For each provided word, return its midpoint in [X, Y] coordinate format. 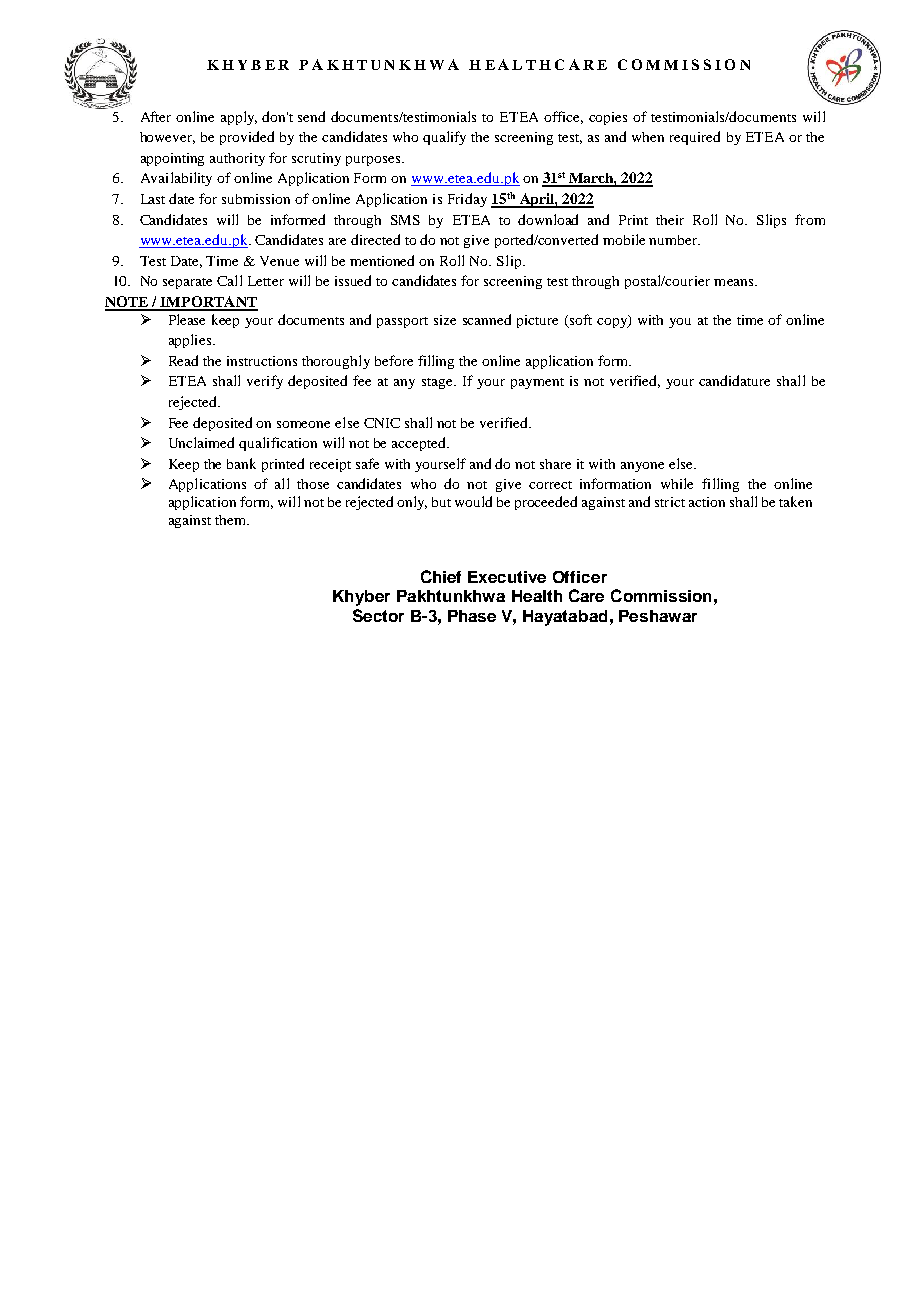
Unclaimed [201, 442]
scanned [487, 319]
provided [247, 138]
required [695, 138]
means [735, 282]
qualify [444, 138]
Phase [472, 616]
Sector [378, 615]
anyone [642, 467]
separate [187, 283]
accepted [420, 444]
